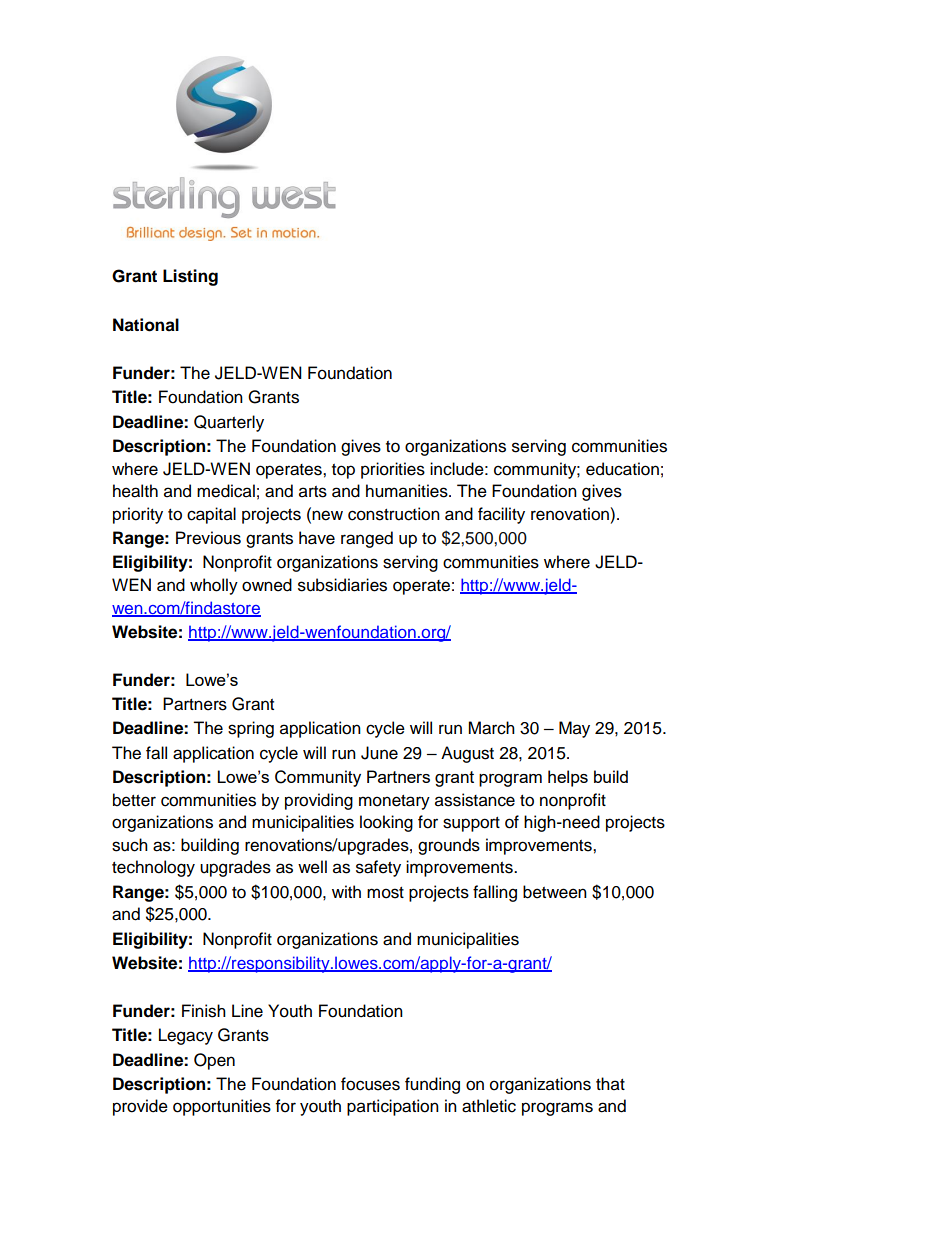 Image resolution: width=952 pixels, height=1233 pixels. I want to click on Open, so click(214, 1061).
